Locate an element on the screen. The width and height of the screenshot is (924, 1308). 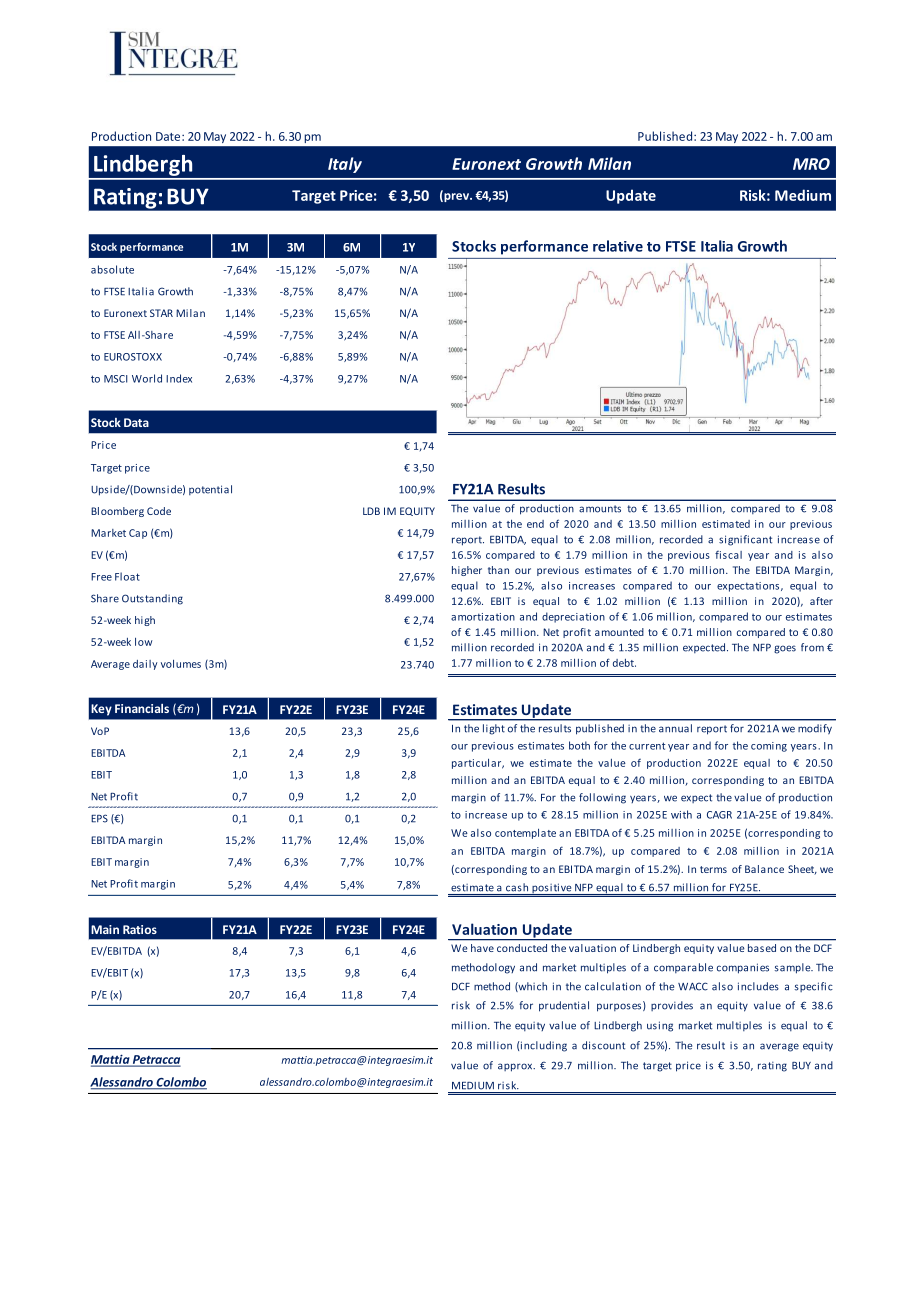
MRO is located at coordinates (811, 164).
